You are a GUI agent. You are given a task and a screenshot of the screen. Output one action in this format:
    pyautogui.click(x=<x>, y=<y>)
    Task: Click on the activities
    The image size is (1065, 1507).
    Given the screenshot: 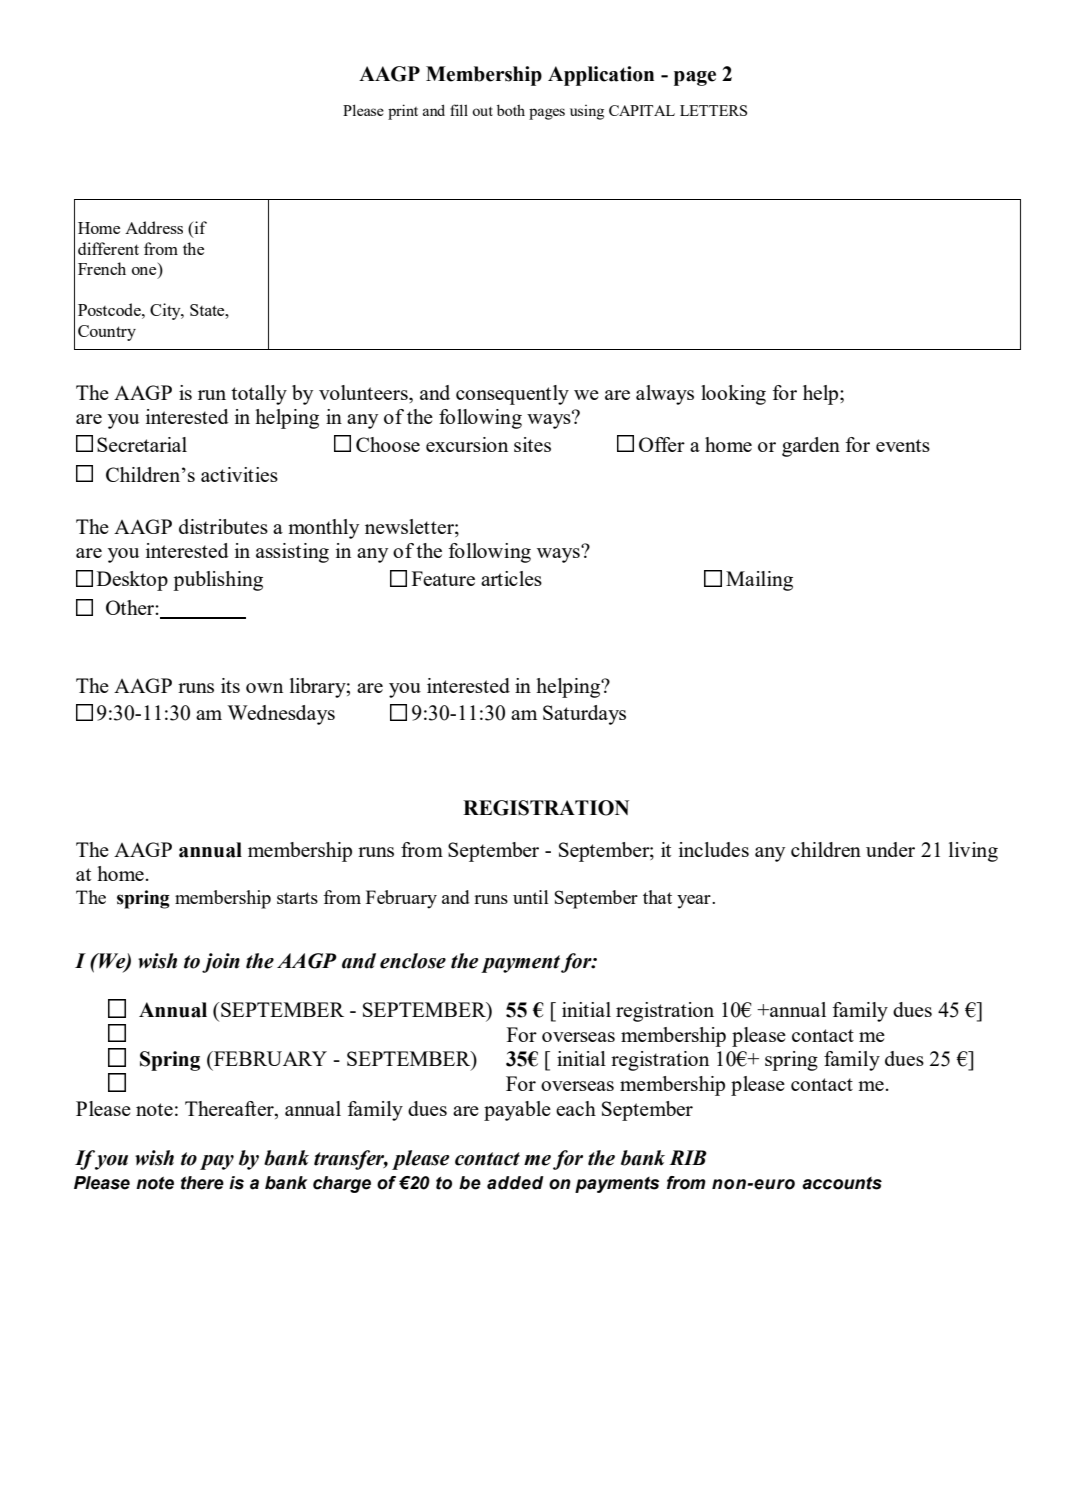 What is the action you would take?
    pyautogui.click(x=239, y=474)
